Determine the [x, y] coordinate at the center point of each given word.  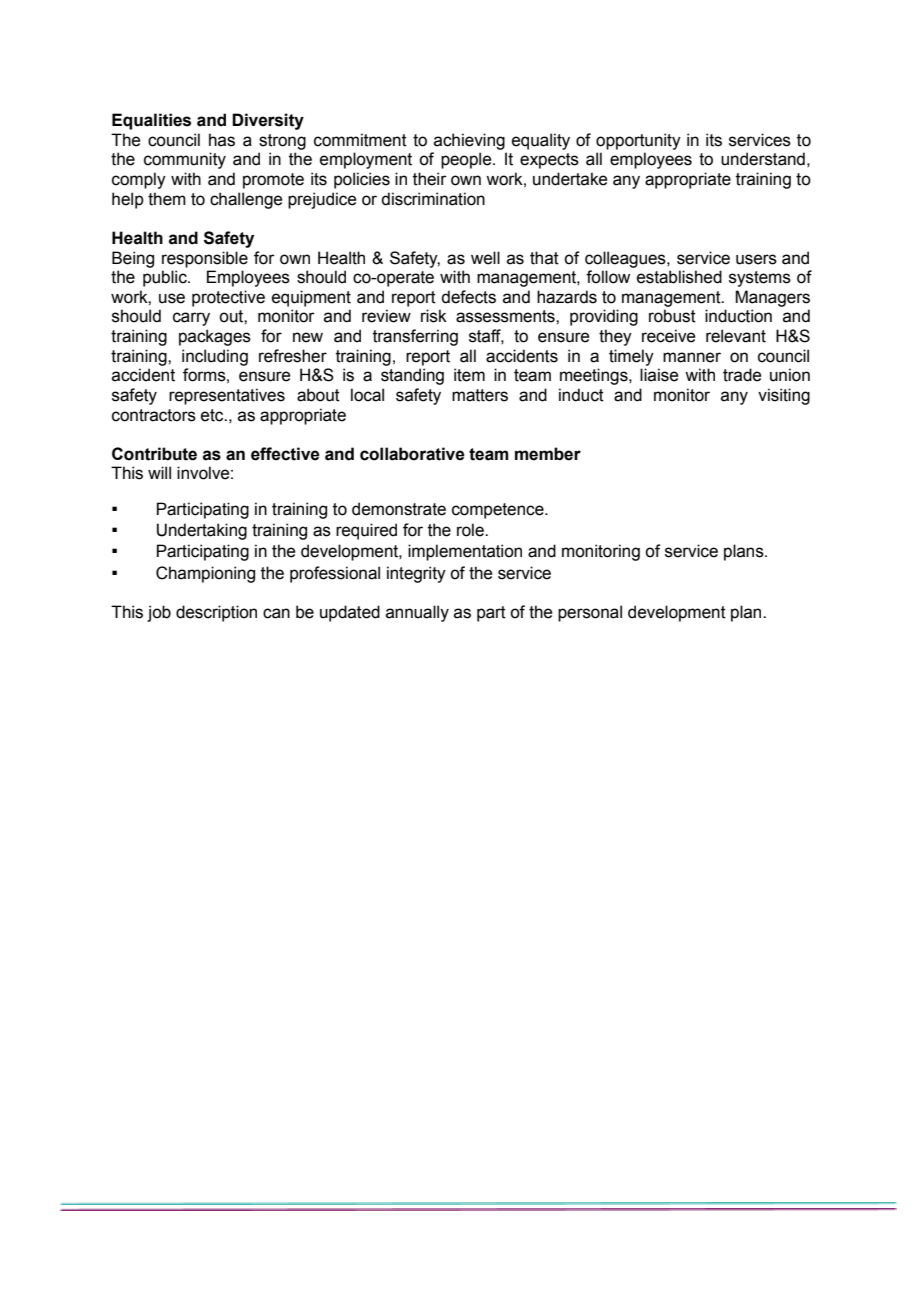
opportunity [638, 141]
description [216, 613]
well [485, 258]
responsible [205, 259]
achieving [469, 141]
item [469, 375]
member [548, 454]
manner [692, 357]
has [222, 140]
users [756, 259]
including [215, 357]
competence [499, 511]
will [159, 472]
